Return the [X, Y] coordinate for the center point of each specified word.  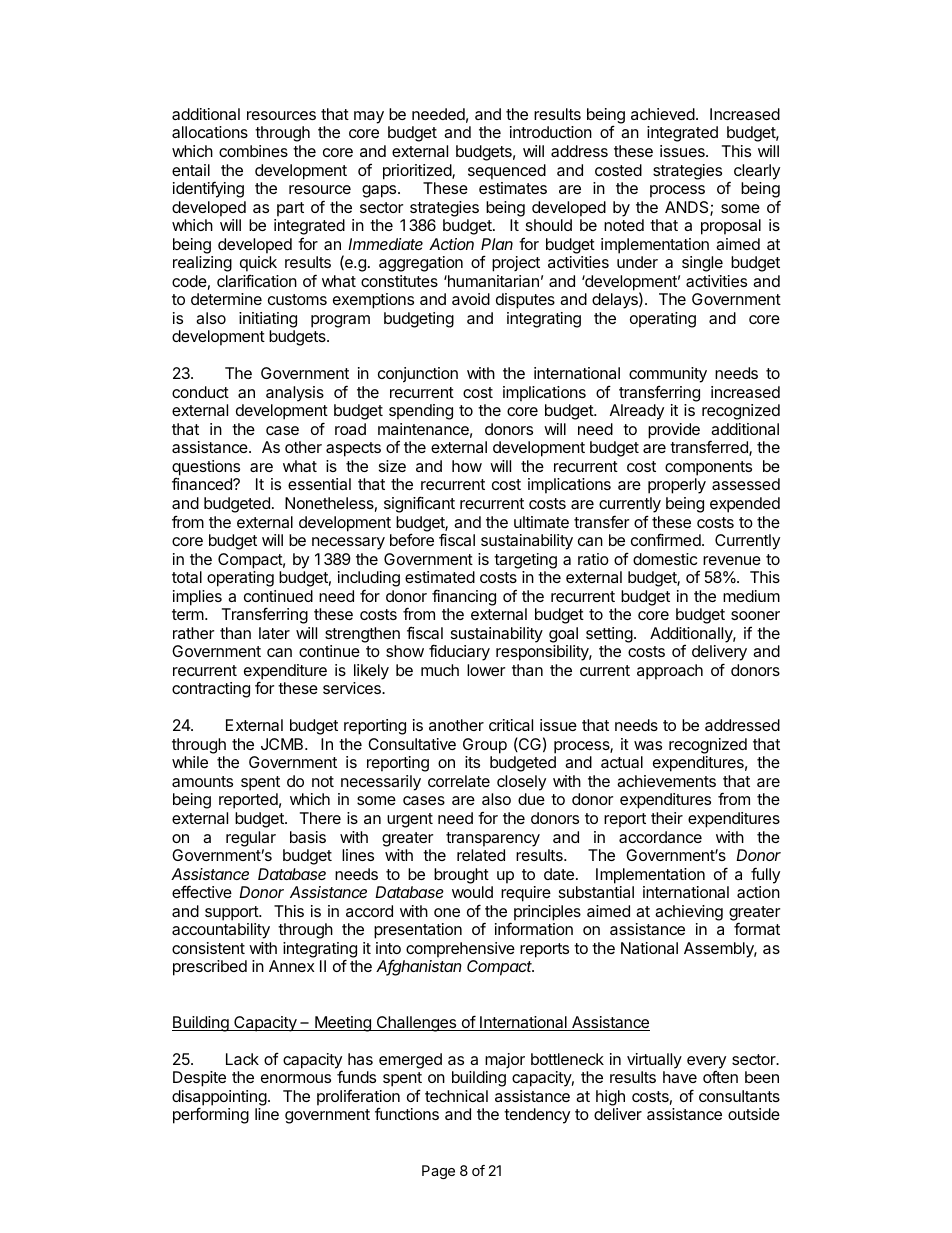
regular [251, 839]
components [708, 468]
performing [211, 1115]
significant [419, 504]
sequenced [507, 172]
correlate [459, 781]
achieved [663, 114]
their [667, 818]
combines [253, 151]
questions [206, 469]
